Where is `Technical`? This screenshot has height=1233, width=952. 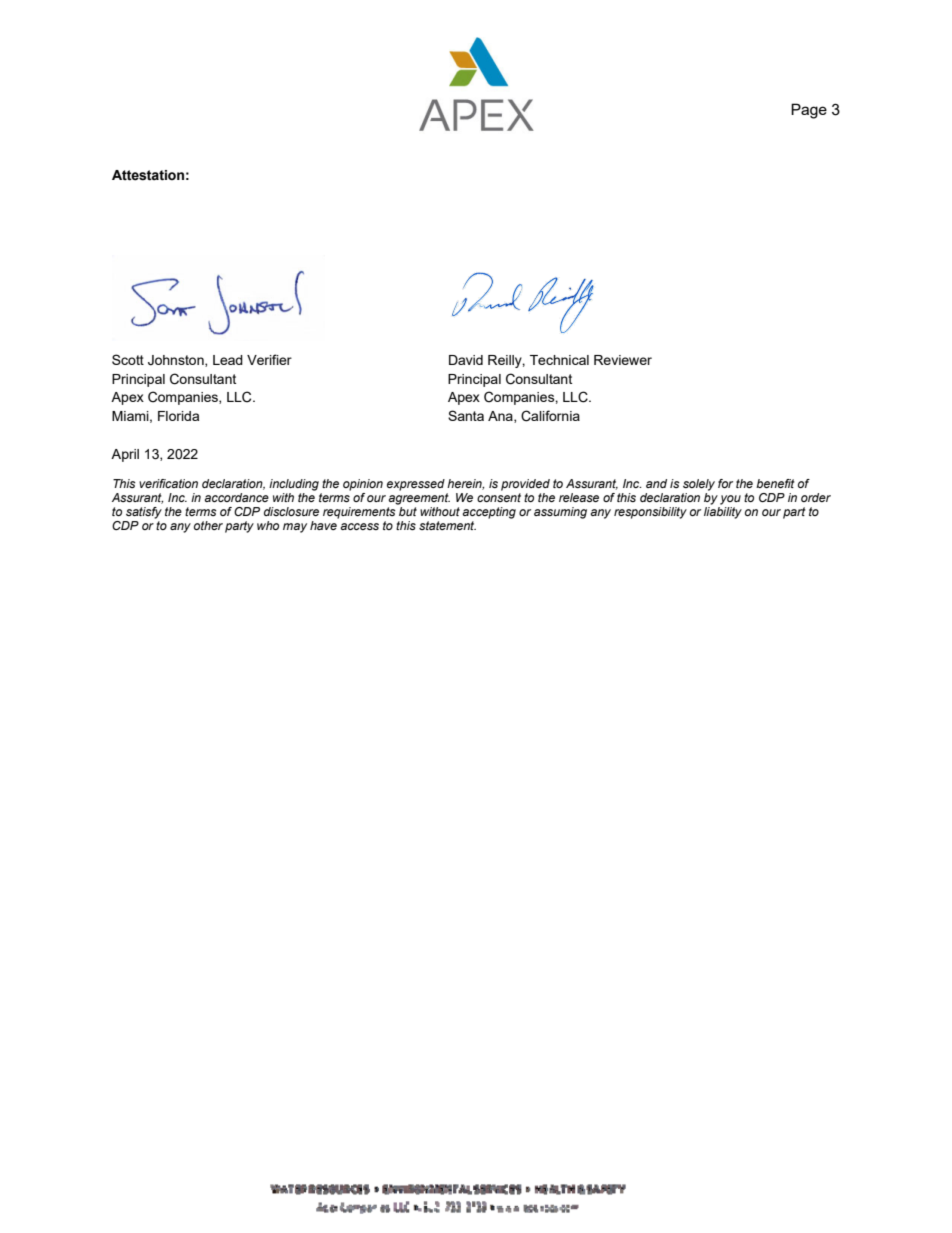 Technical is located at coordinates (559, 360).
